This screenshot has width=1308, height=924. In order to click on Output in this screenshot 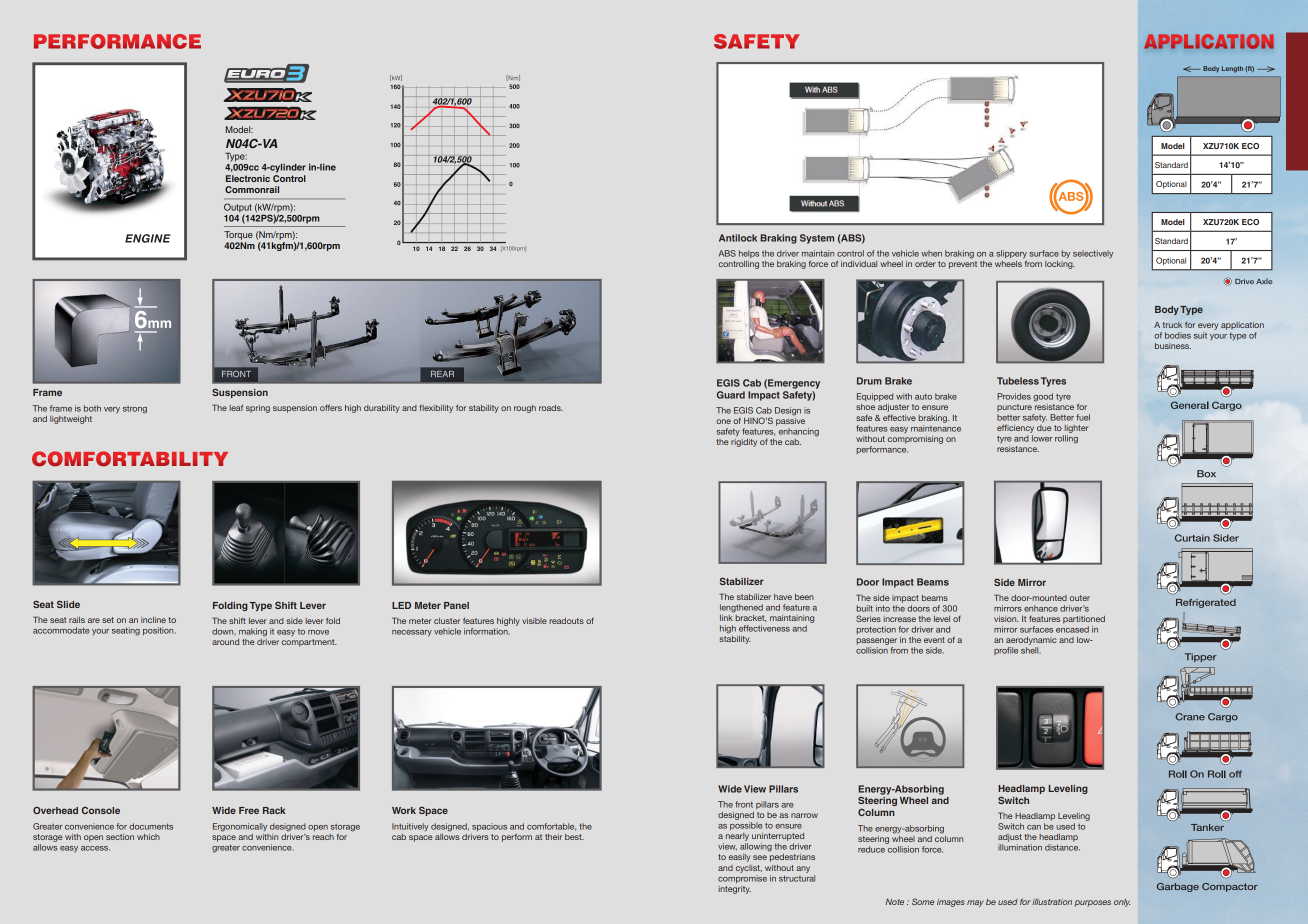, I will do `click(237, 208)`.
